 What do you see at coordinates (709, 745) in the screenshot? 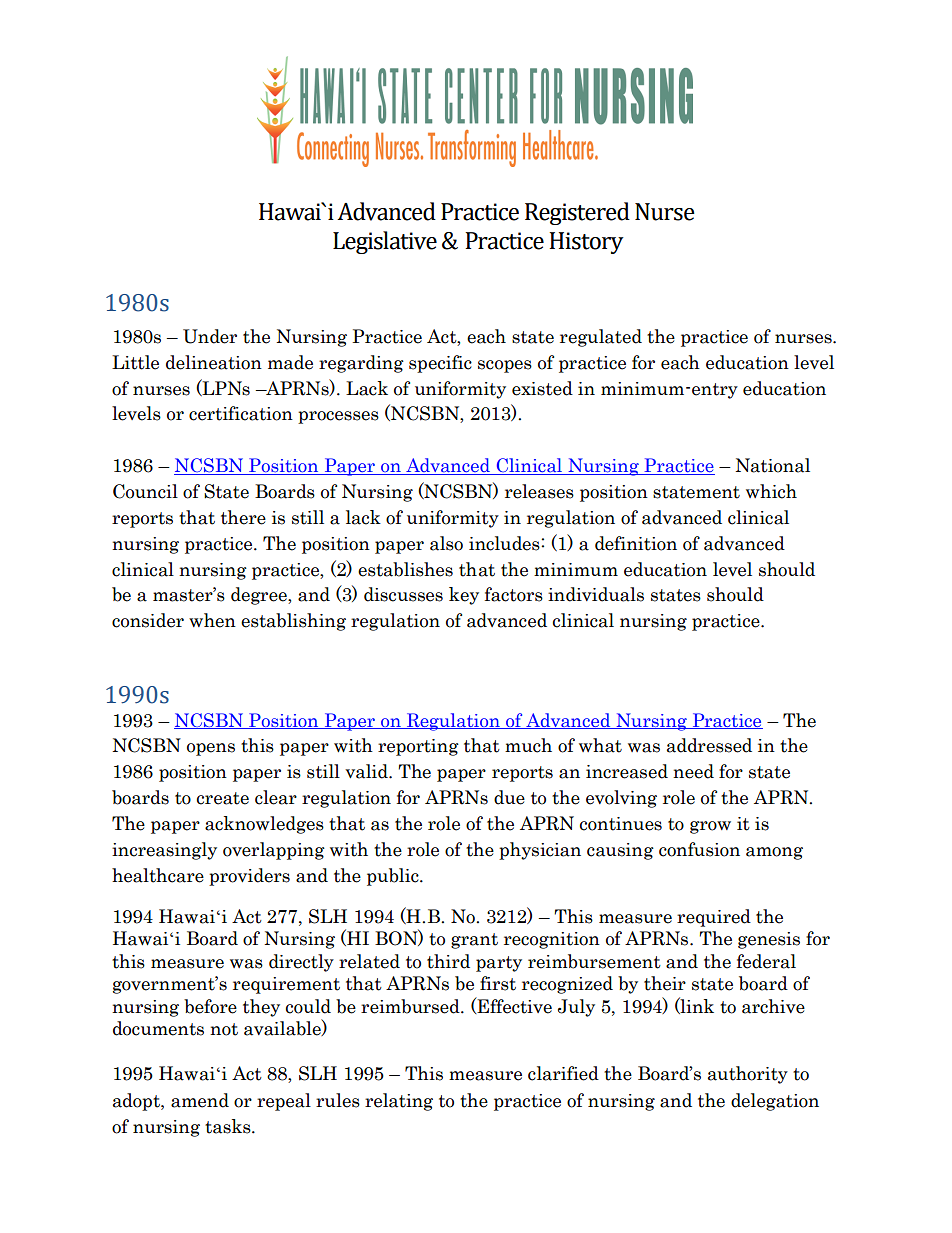
I see `addressed` at bounding box center [709, 745].
